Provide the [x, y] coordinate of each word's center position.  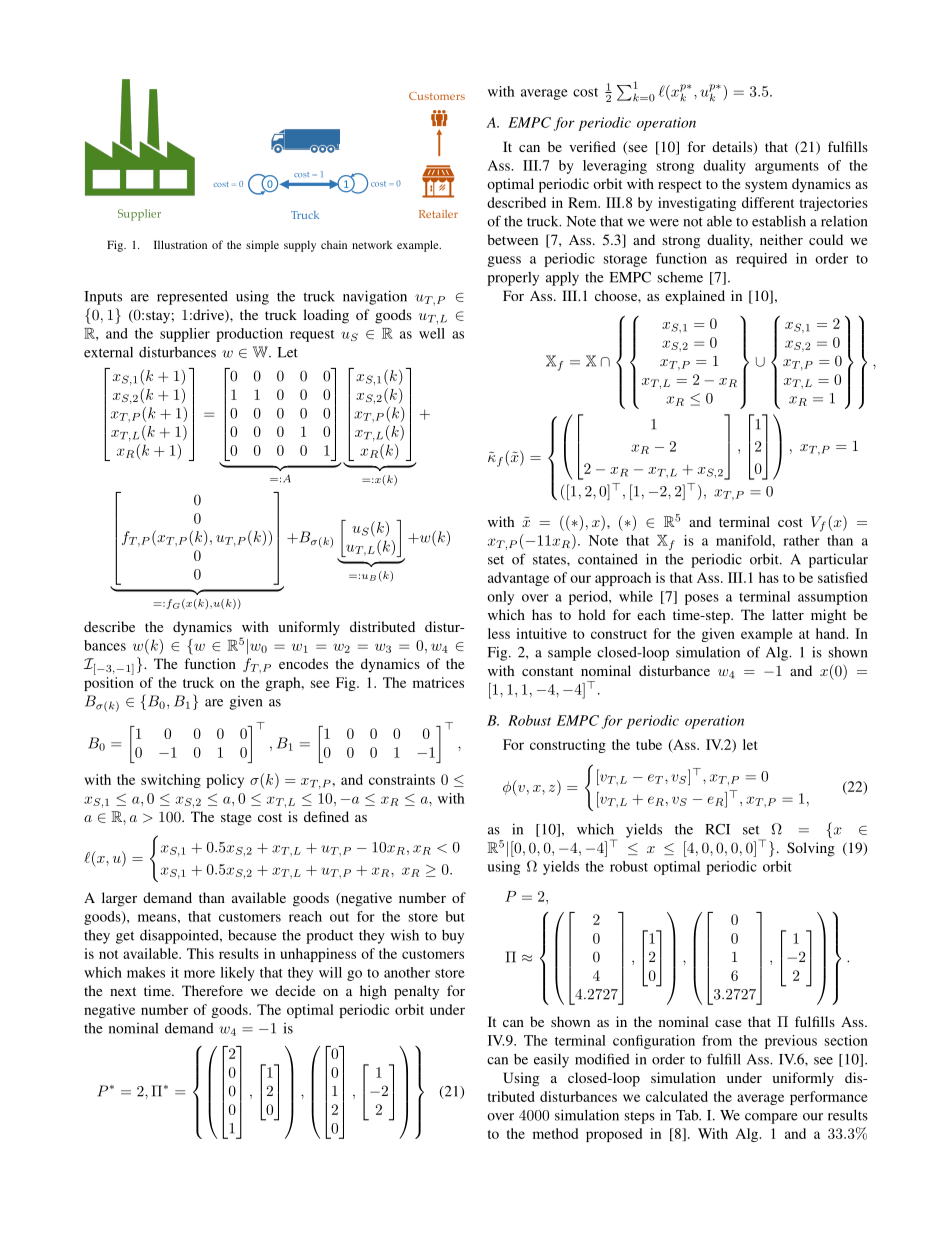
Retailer [438, 214]
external [108, 352]
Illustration [180, 244]
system [766, 186]
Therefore [212, 990]
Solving [811, 849]
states [550, 560]
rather [801, 540]
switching [171, 781]
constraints [402, 779]
